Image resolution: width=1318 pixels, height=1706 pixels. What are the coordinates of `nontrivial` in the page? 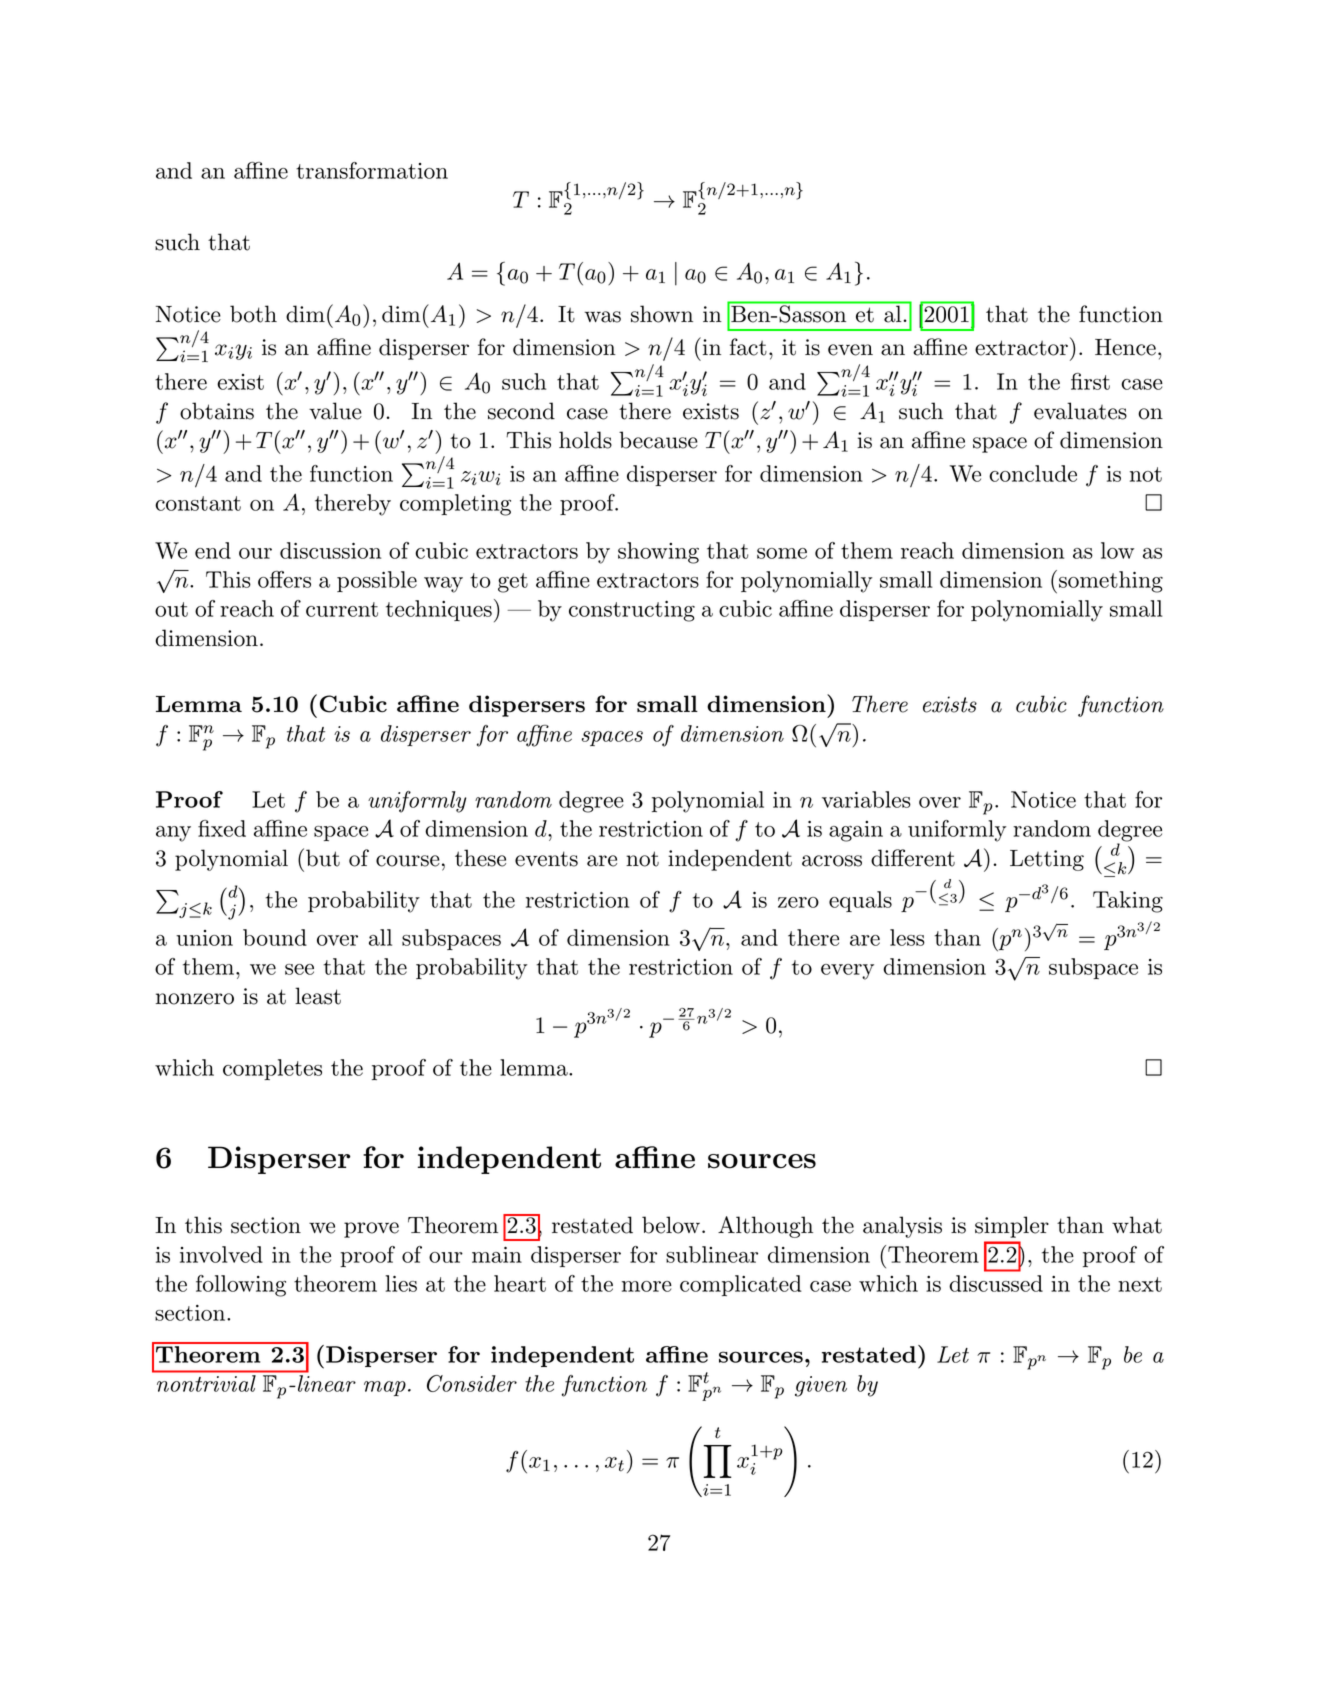 It's located at (206, 1383).
